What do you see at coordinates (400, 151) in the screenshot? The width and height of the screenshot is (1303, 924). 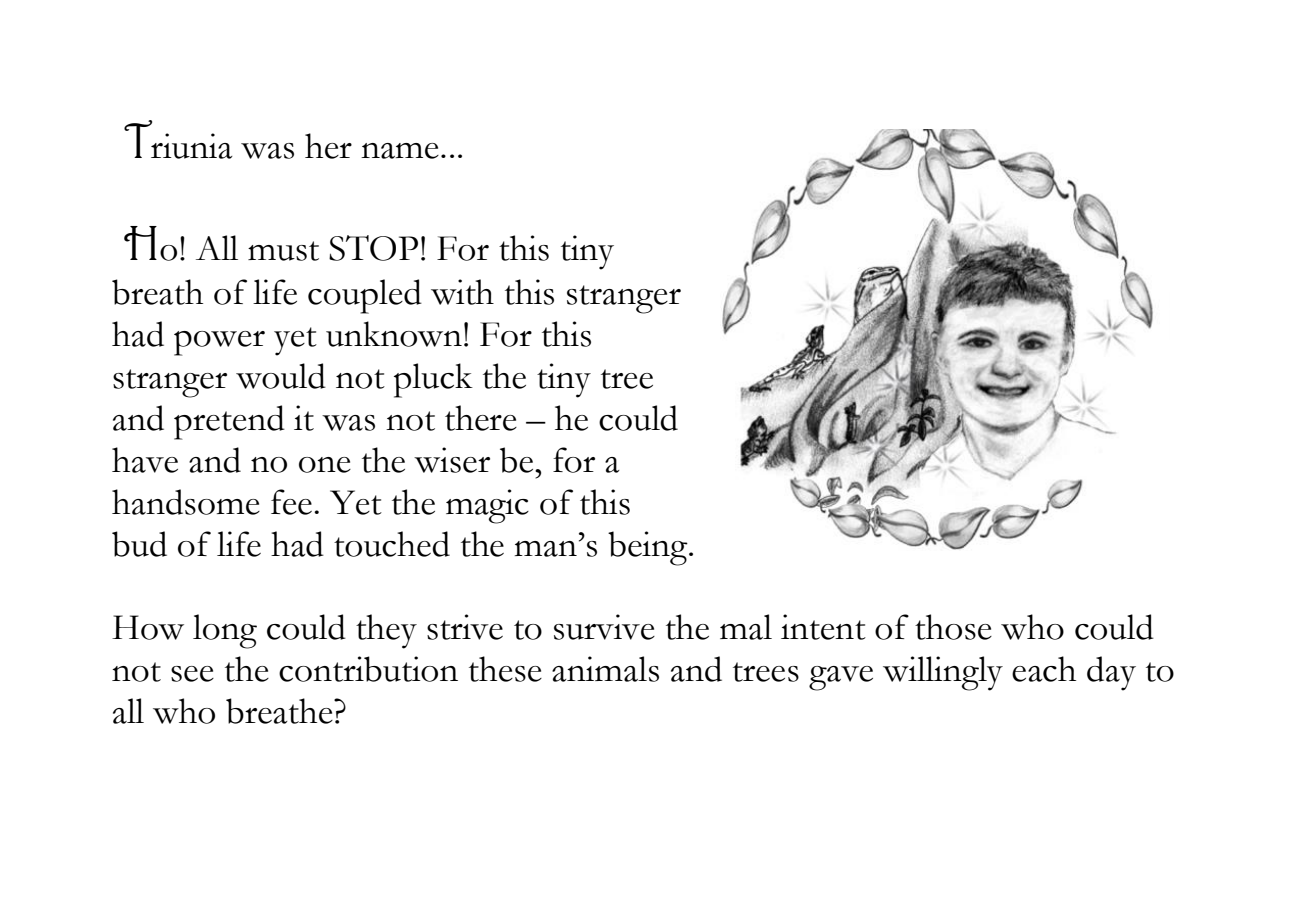 I see `name` at bounding box center [400, 151].
